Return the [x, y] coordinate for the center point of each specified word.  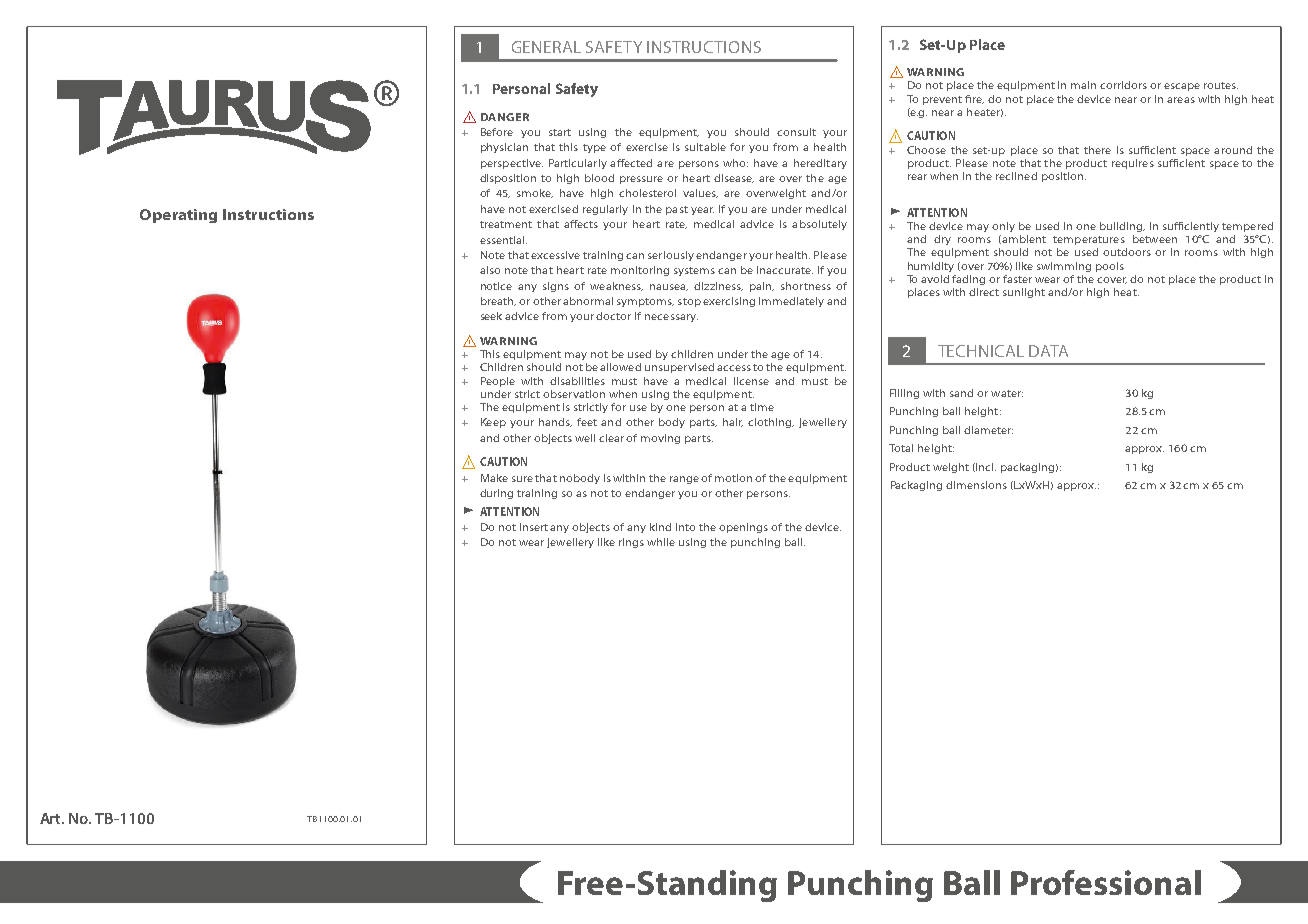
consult [796, 132]
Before [497, 132]
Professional [1106, 882]
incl [986, 467]
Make [494, 478]
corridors [1123, 85]
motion [733, 478]
